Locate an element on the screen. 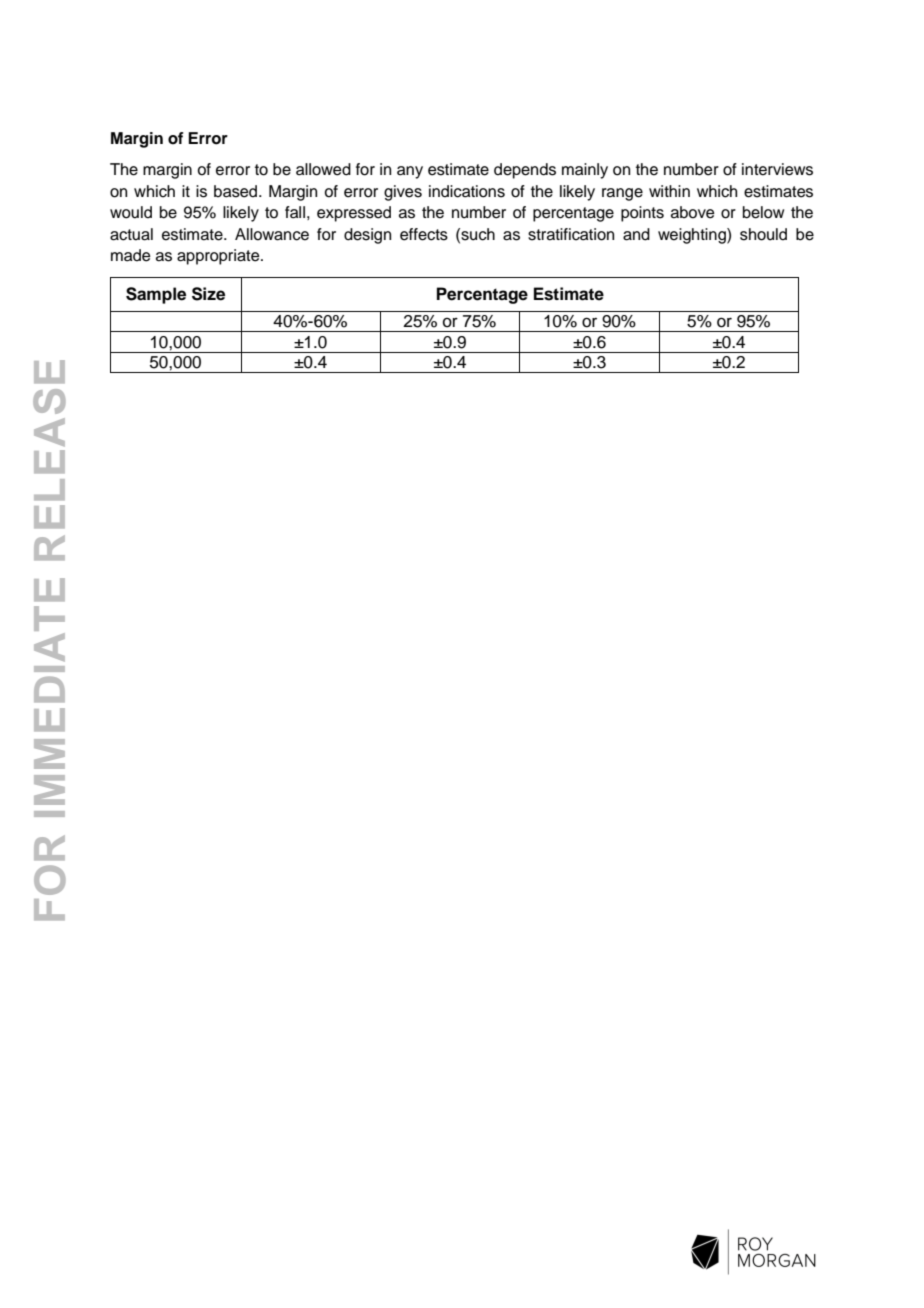 Image resolution: width=924 pixels, height=1308 pixels. weighting is located at coordinates (693, 236).
